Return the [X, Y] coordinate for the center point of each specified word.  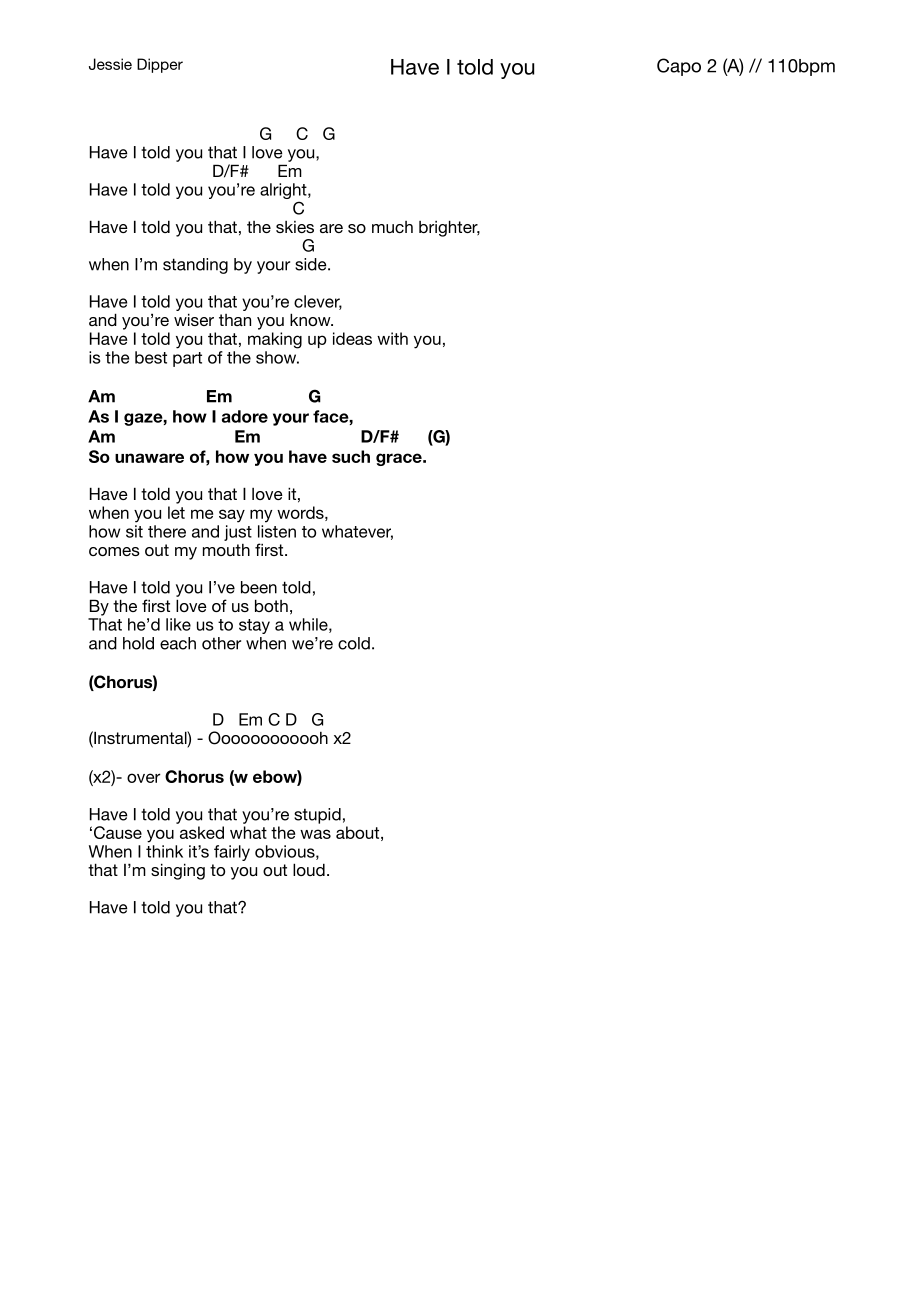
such [351, 456]
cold [354, 643]
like [178, 624]
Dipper [160, 65]
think [164, 851]
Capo [679, 67]
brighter [449, 228]
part [187, 359]
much [392, 227]
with [392, 338]
